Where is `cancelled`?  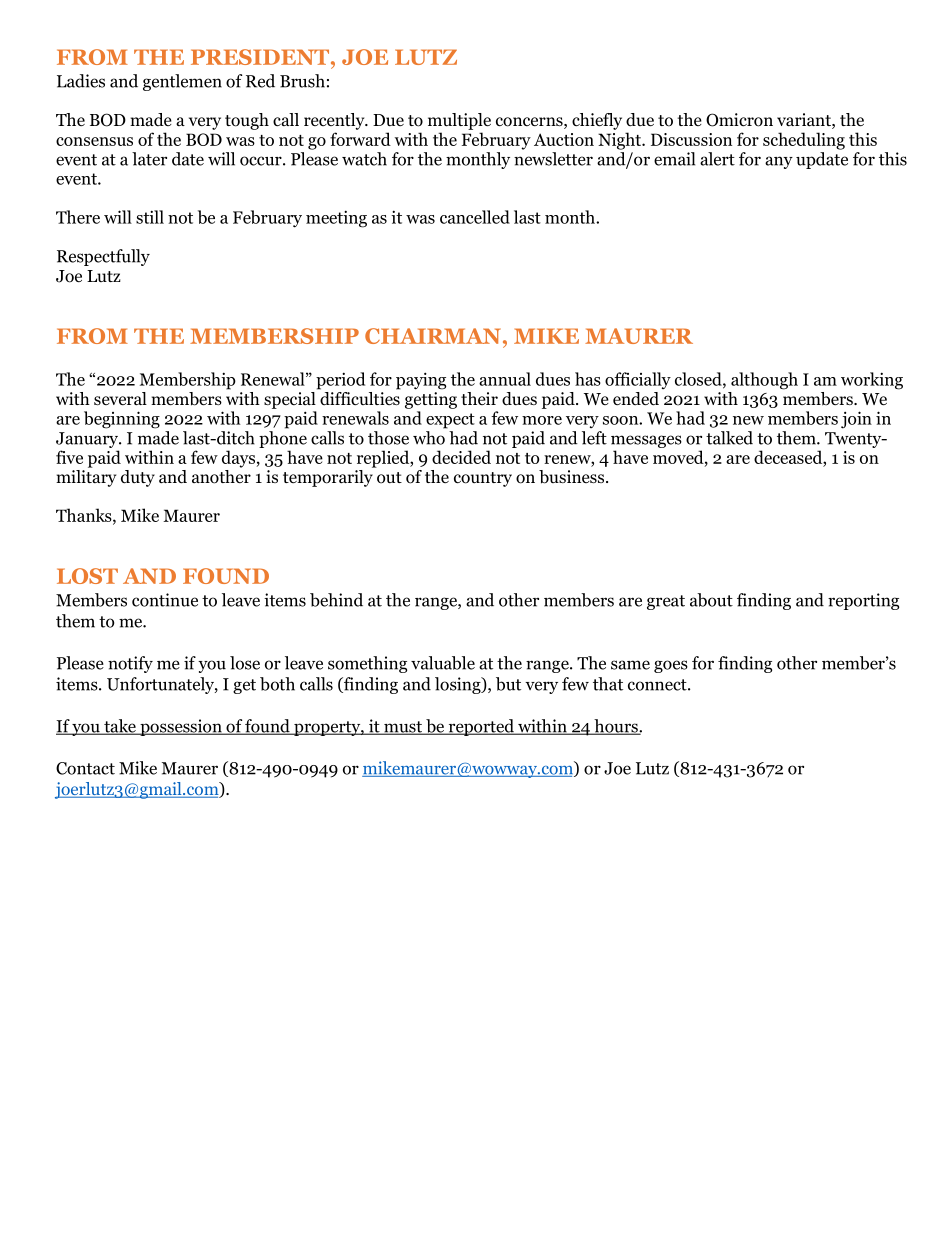
cancelled is located at coordinates (475, 217).
